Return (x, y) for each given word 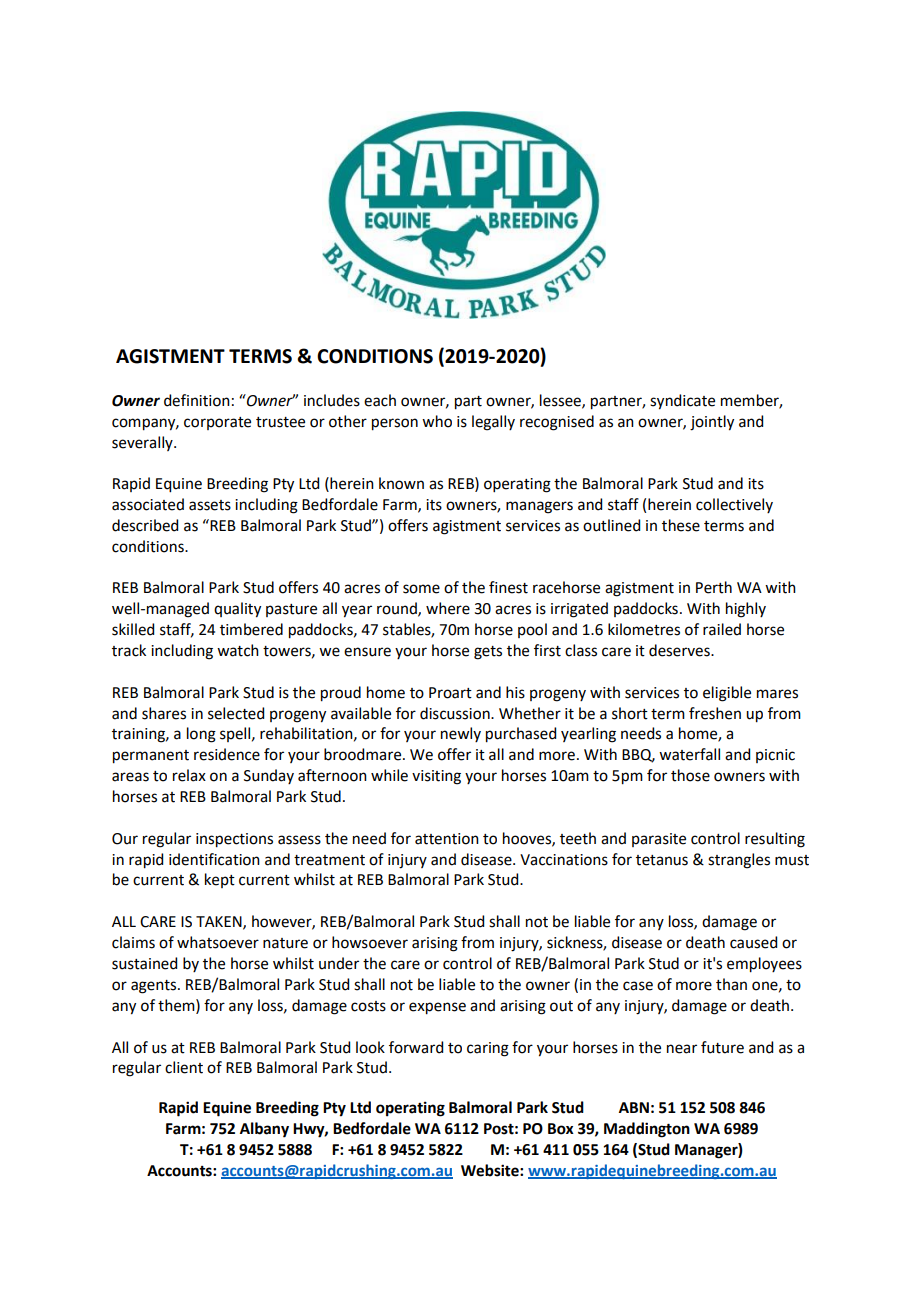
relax (189, 775)
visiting (436, 777)
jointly (712, 423)
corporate (217, 423)
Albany (264, 1130)
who (437, 421)
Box (561, 1129)
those (690, 775)
